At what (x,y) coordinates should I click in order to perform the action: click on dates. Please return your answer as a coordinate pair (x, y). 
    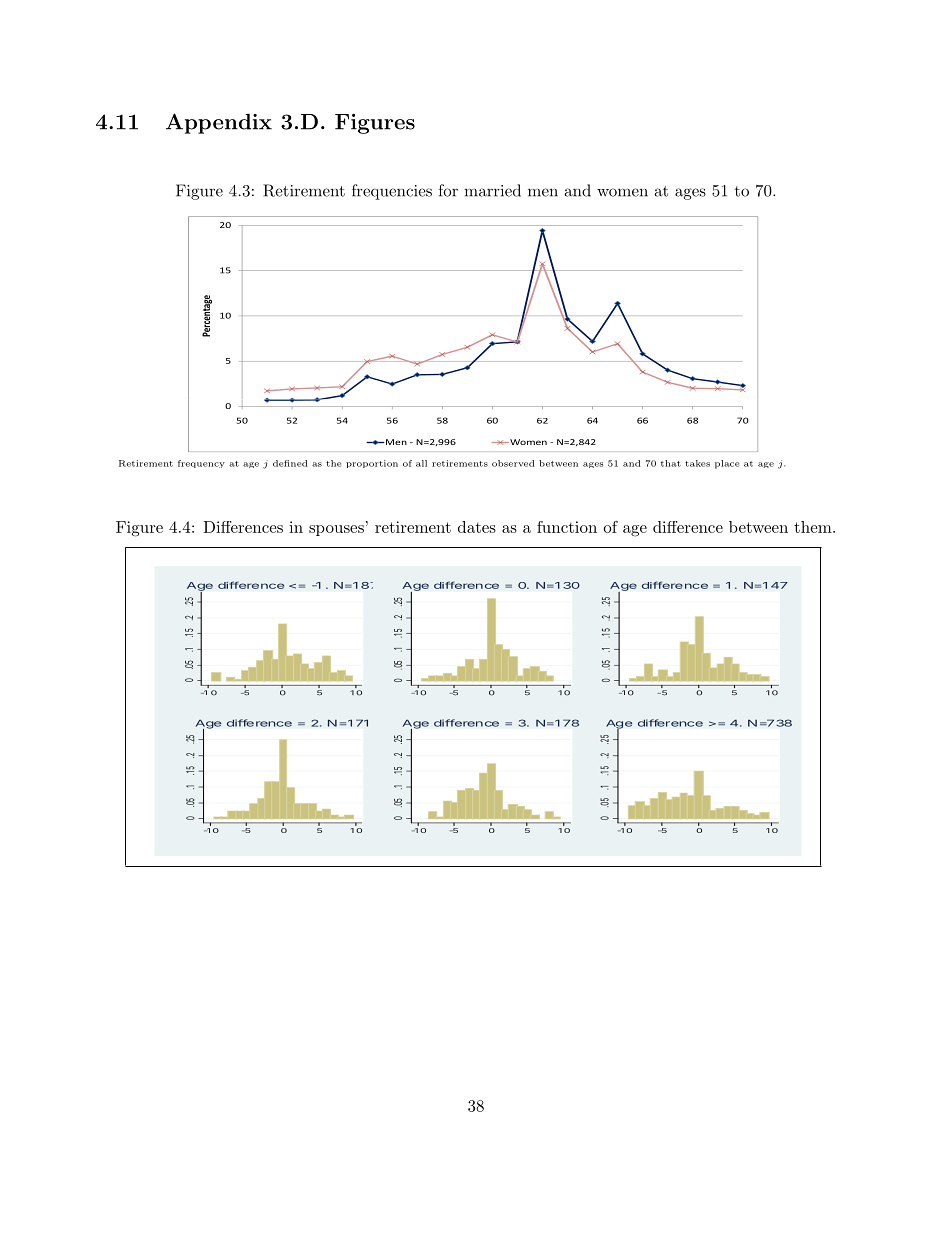
    Looking at the image, I should click on (477, 527).
